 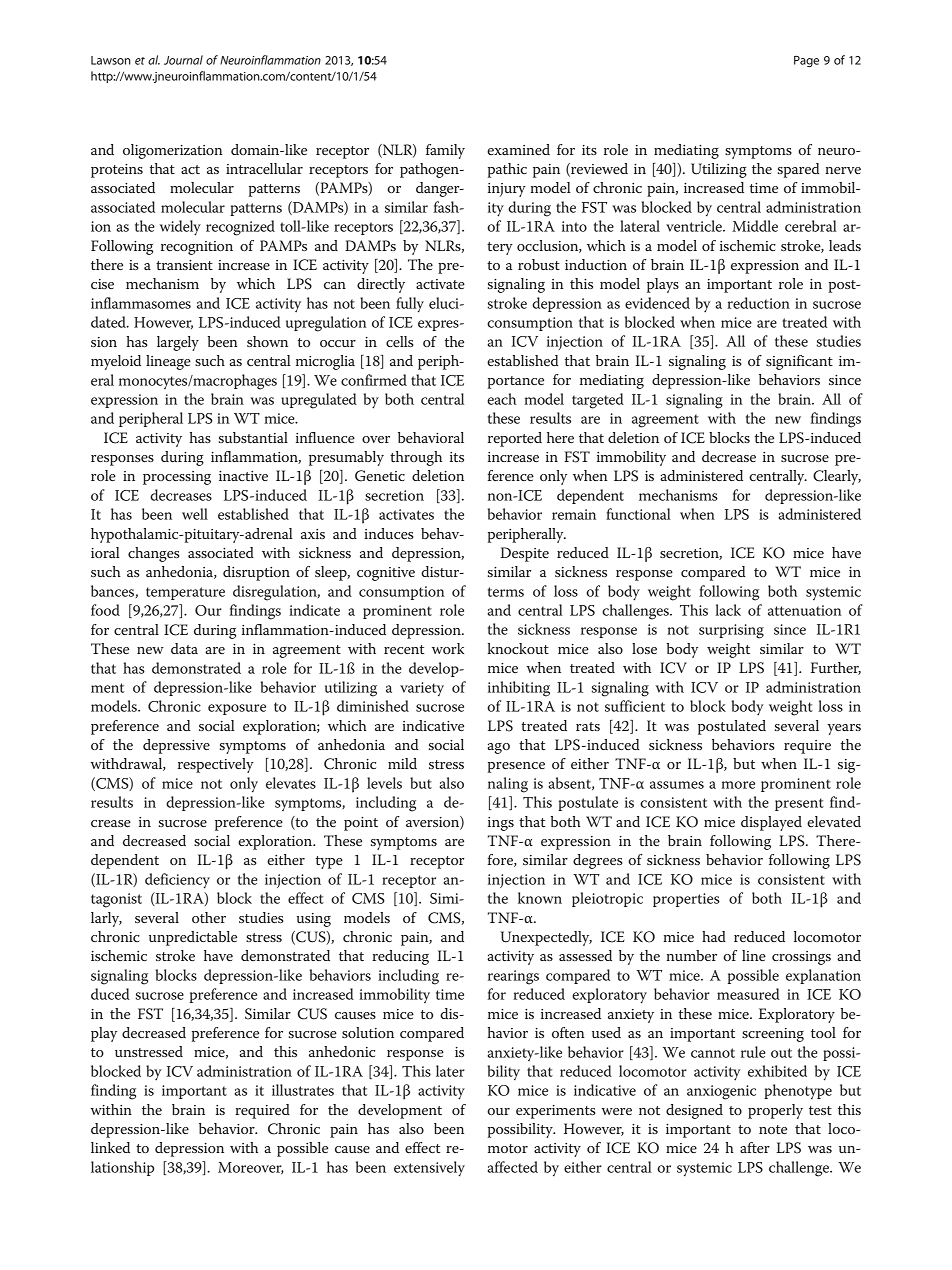 I want to click on linked, so click(x=110, y=1147).
